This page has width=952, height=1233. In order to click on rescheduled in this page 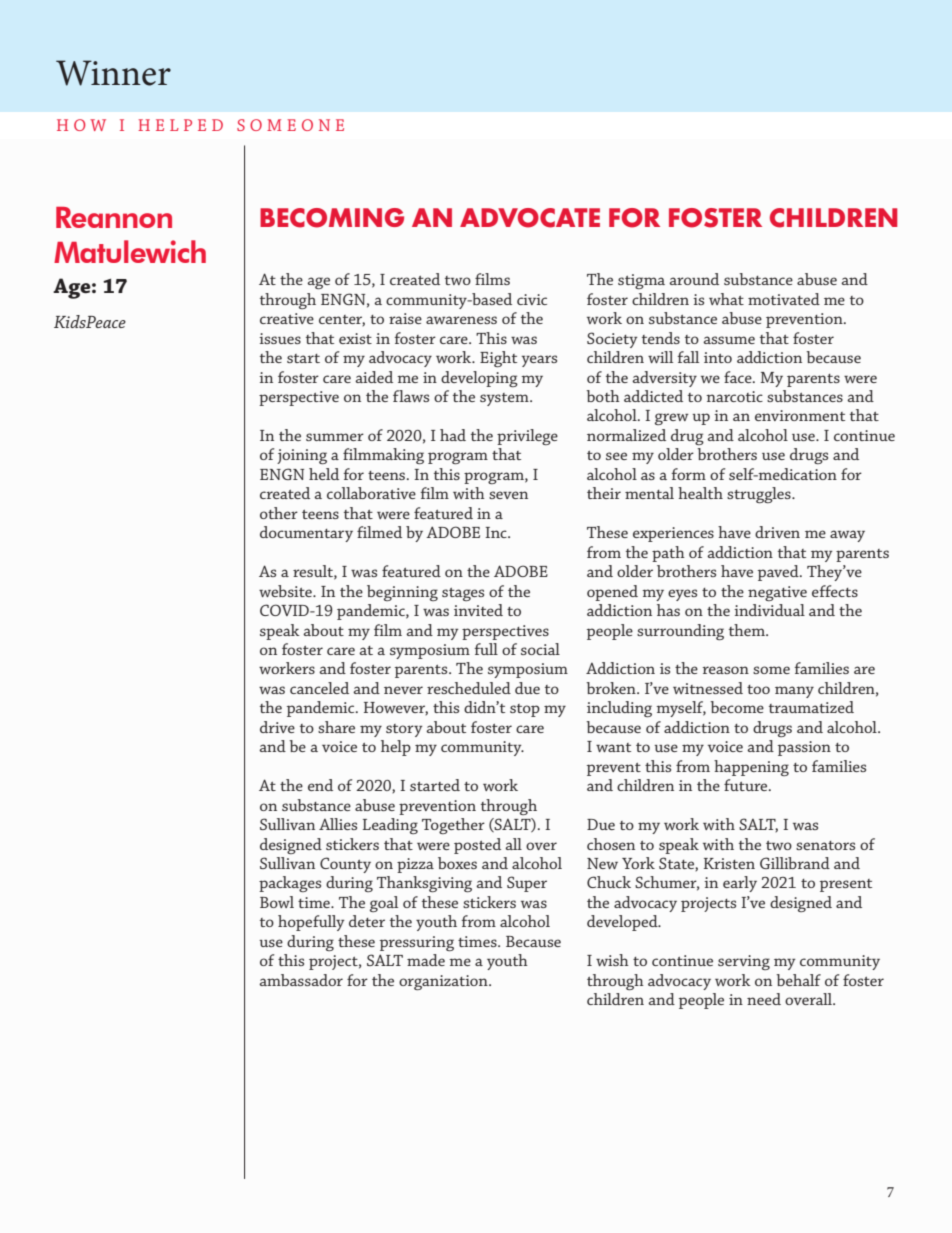, I will do `click(469, 688)`.
